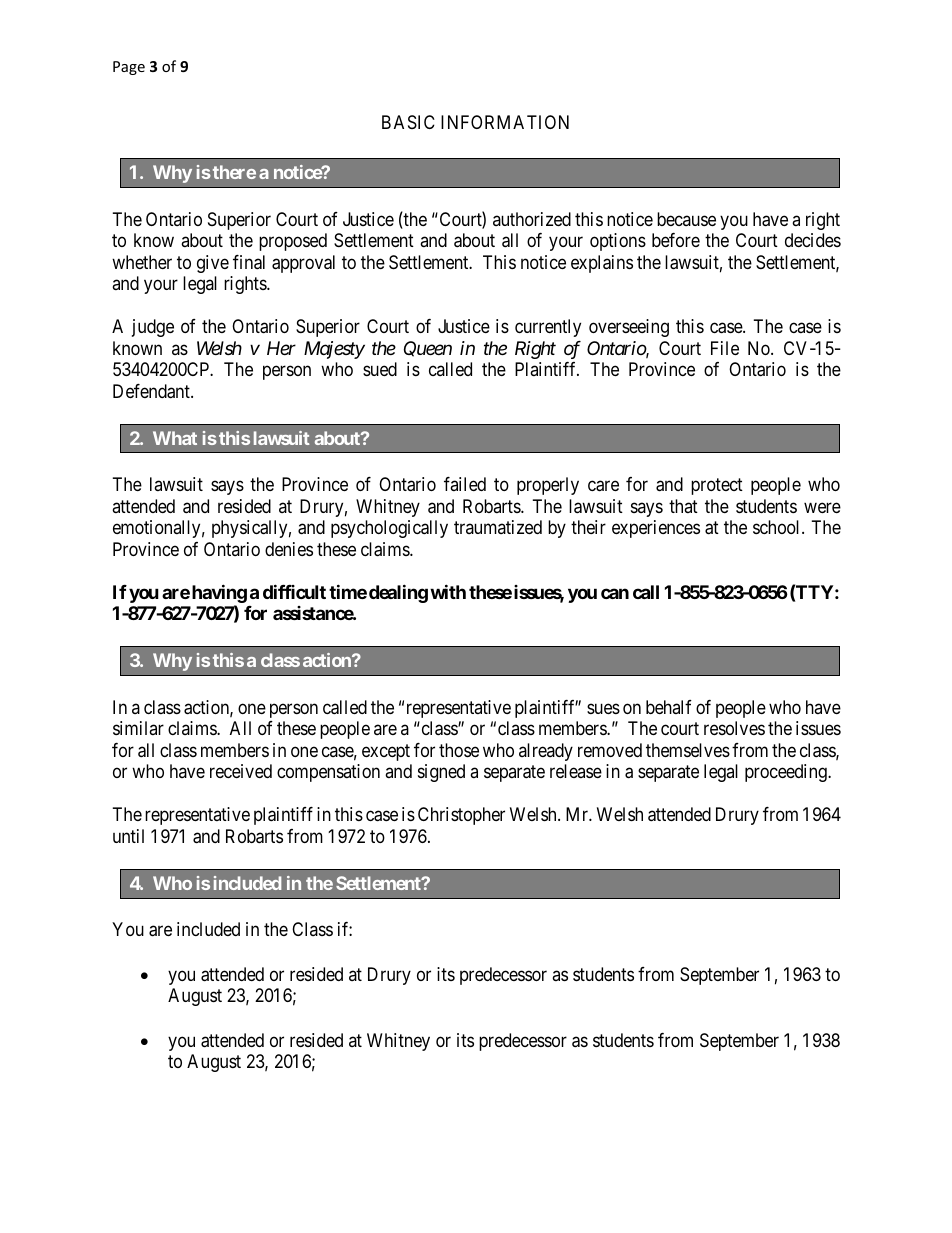 Image resolution: width=952 pixels, height=1233 pixels. I want to click on similar, so click(138, 728).
